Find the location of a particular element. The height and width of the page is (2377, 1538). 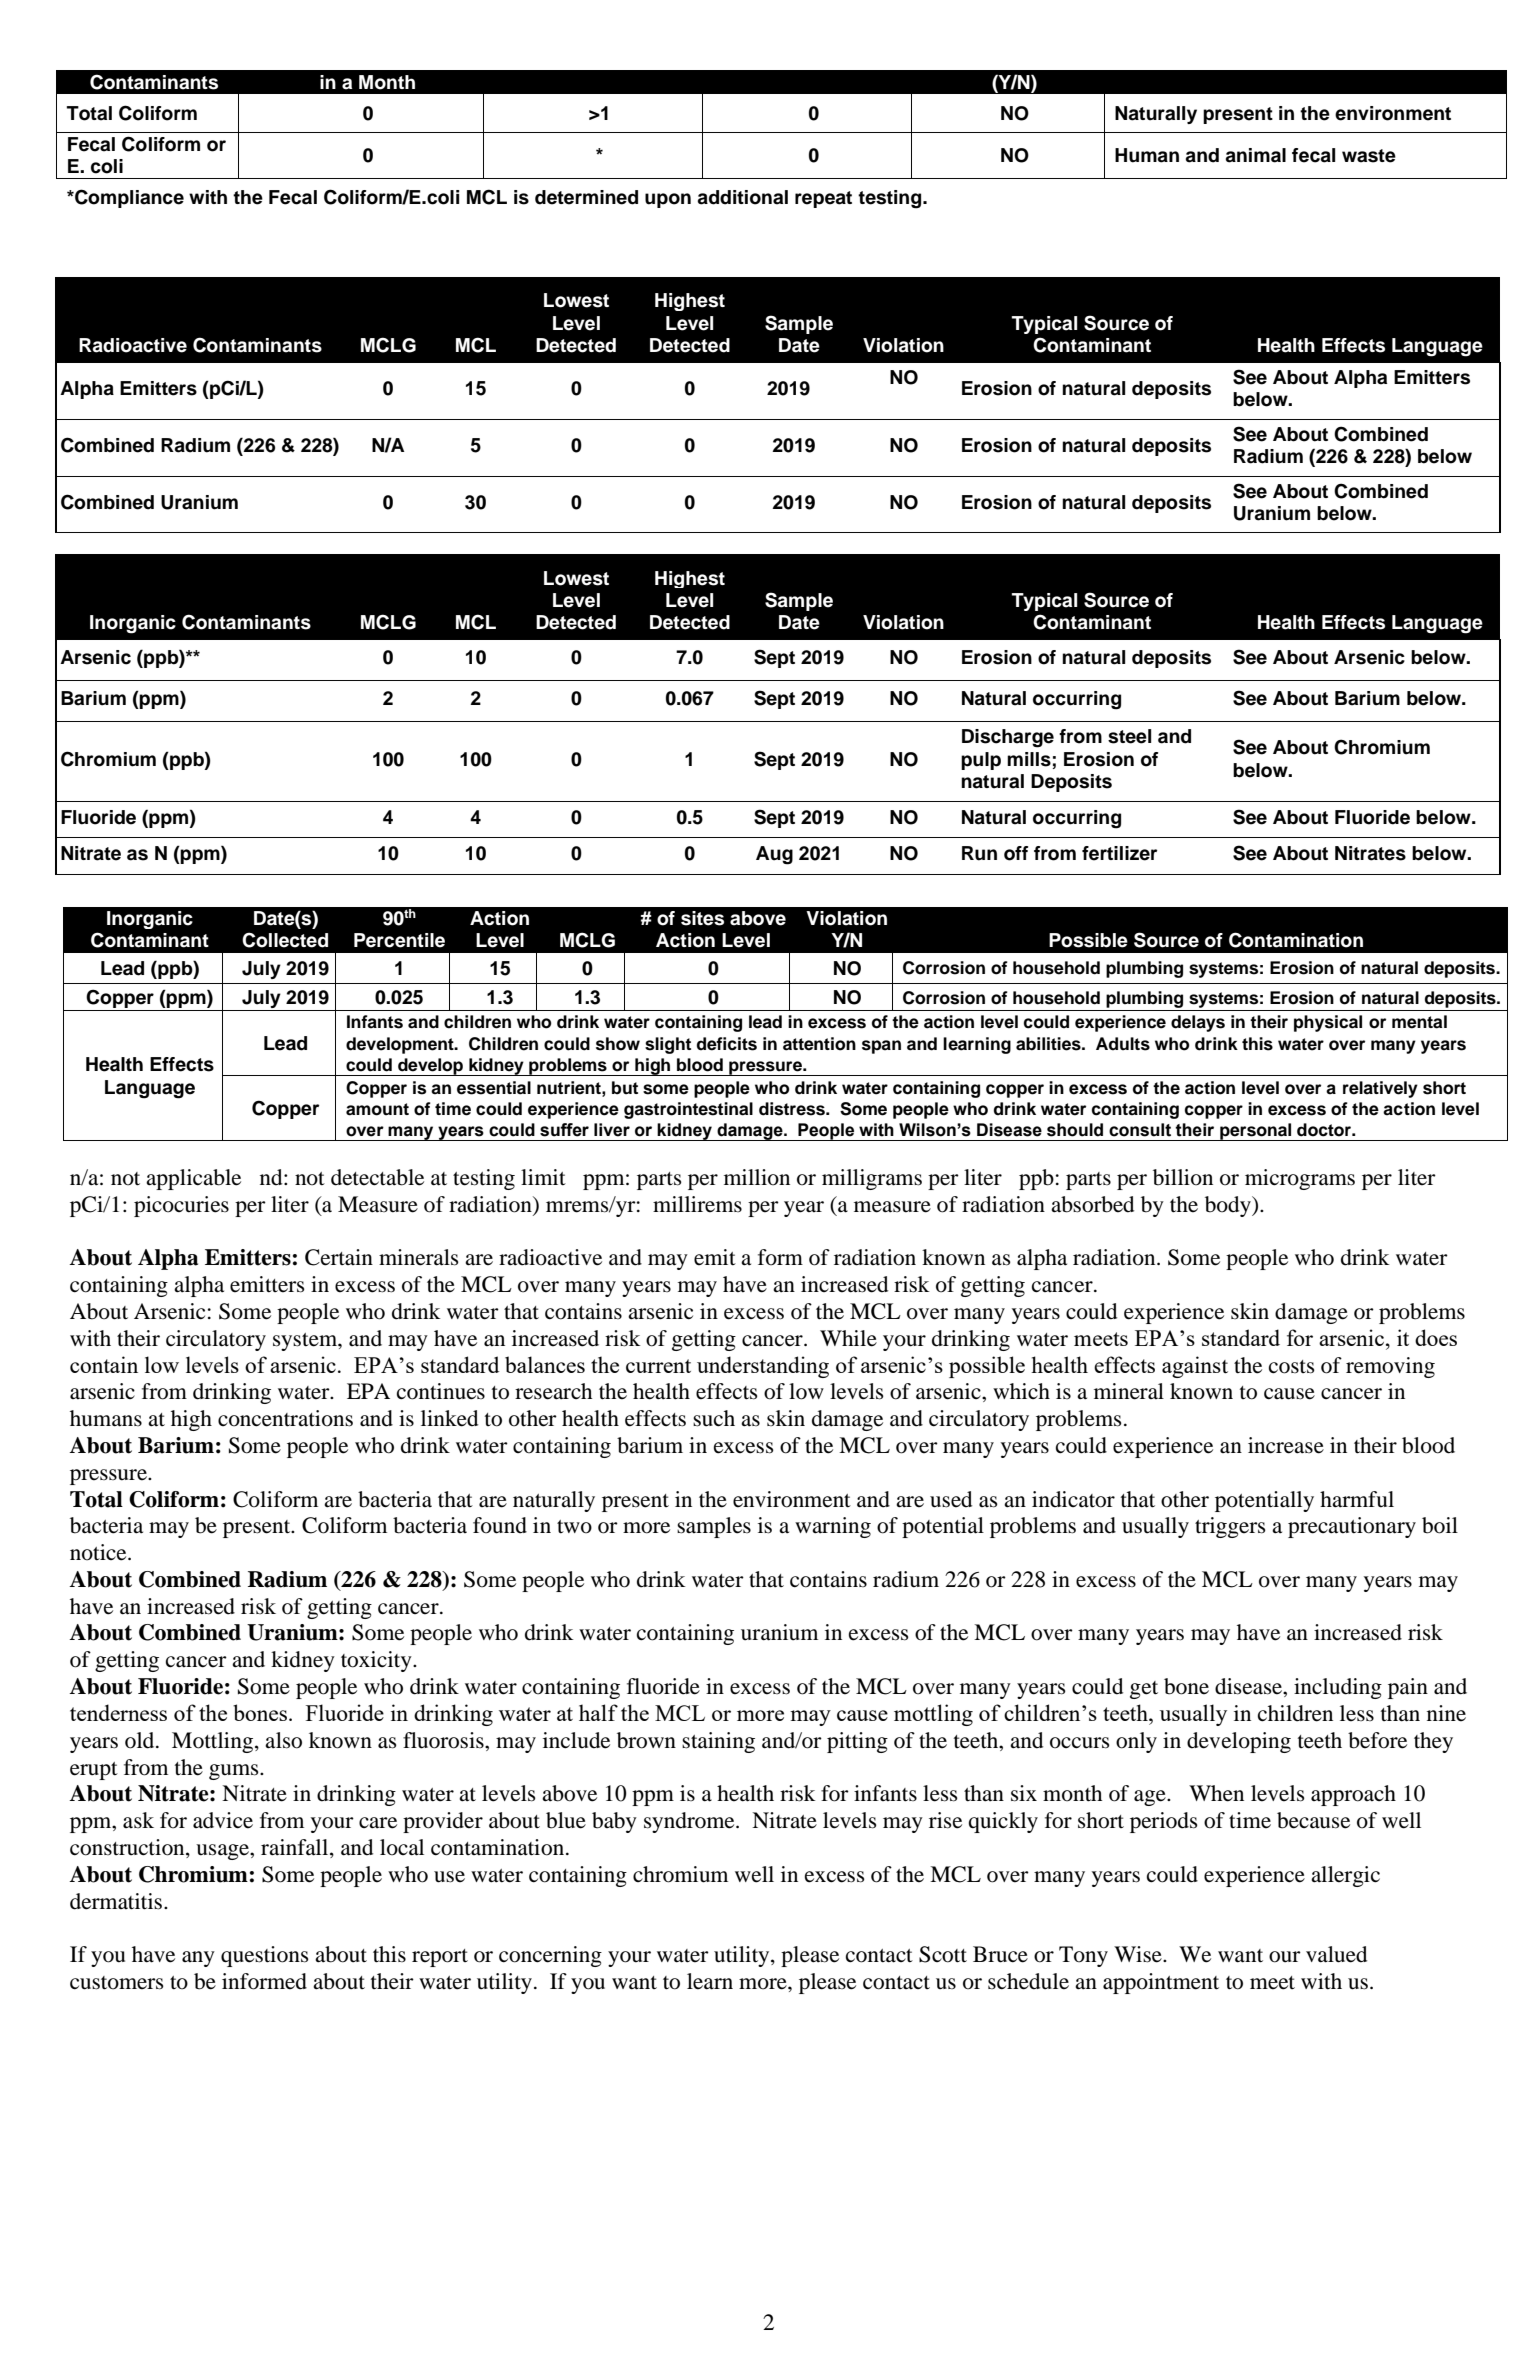

deficits is located at coordinates (727, 1044).
